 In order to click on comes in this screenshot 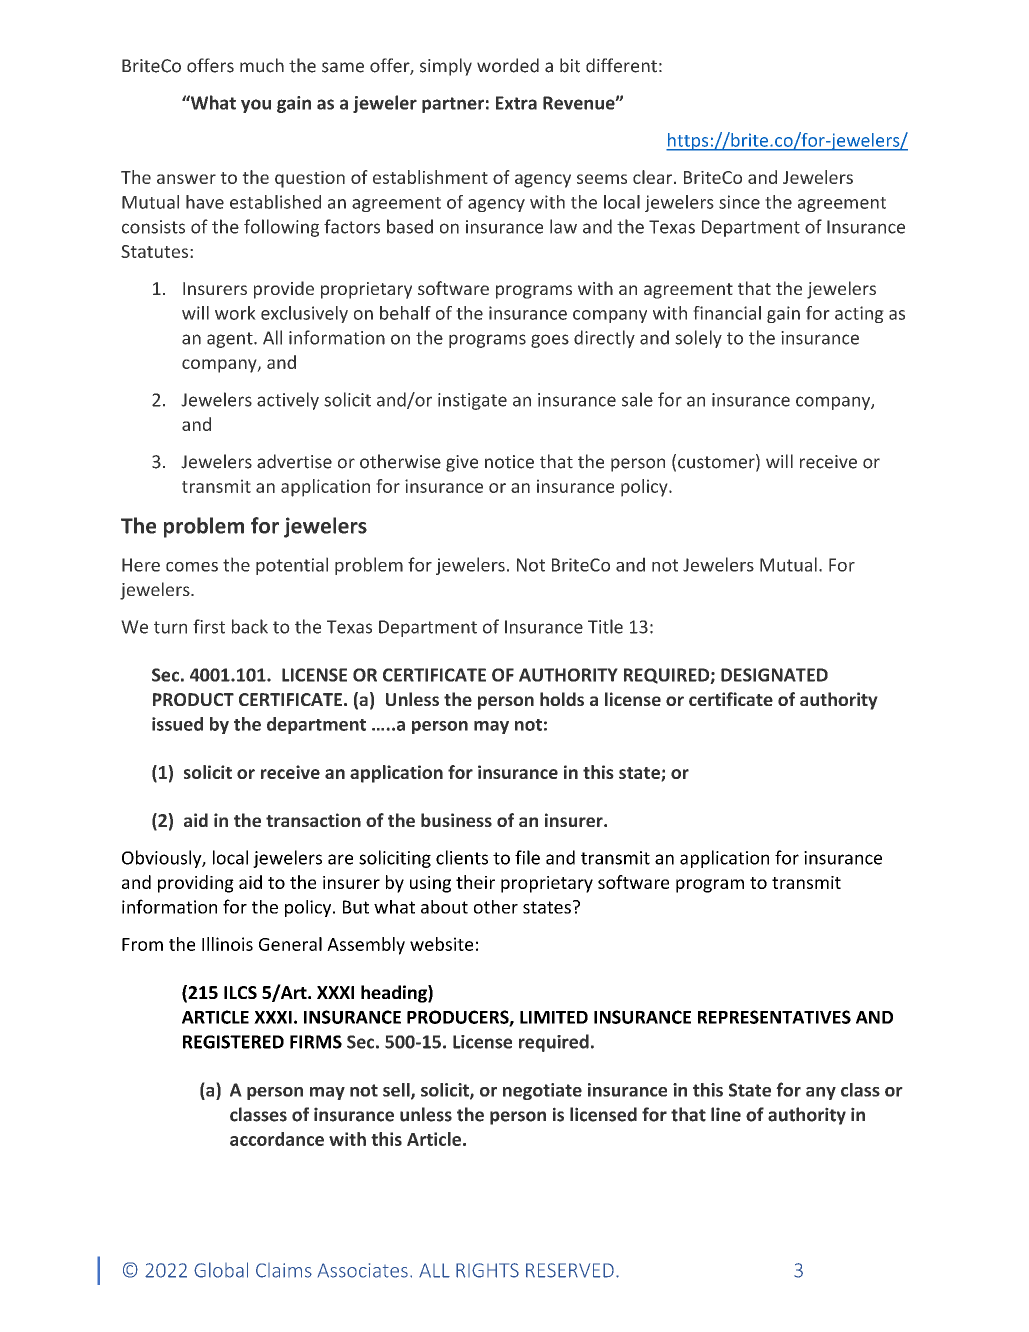, I will do `click(192, 567)`.
